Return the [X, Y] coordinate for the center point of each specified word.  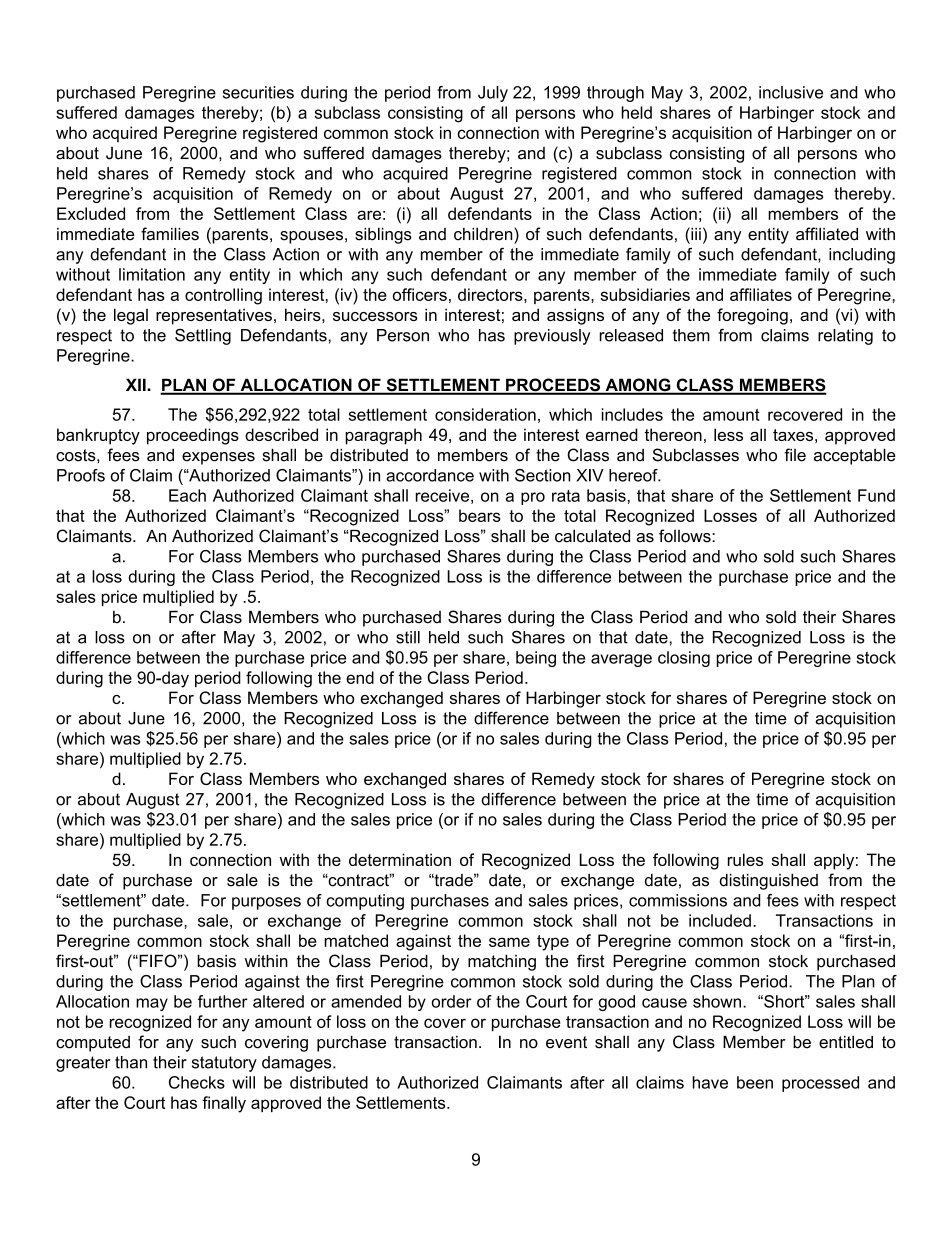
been [755, 1082]
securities [258, 92]
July [493, 94]
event [566, 1042]
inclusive [791, 92]
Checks [197, 1082]
